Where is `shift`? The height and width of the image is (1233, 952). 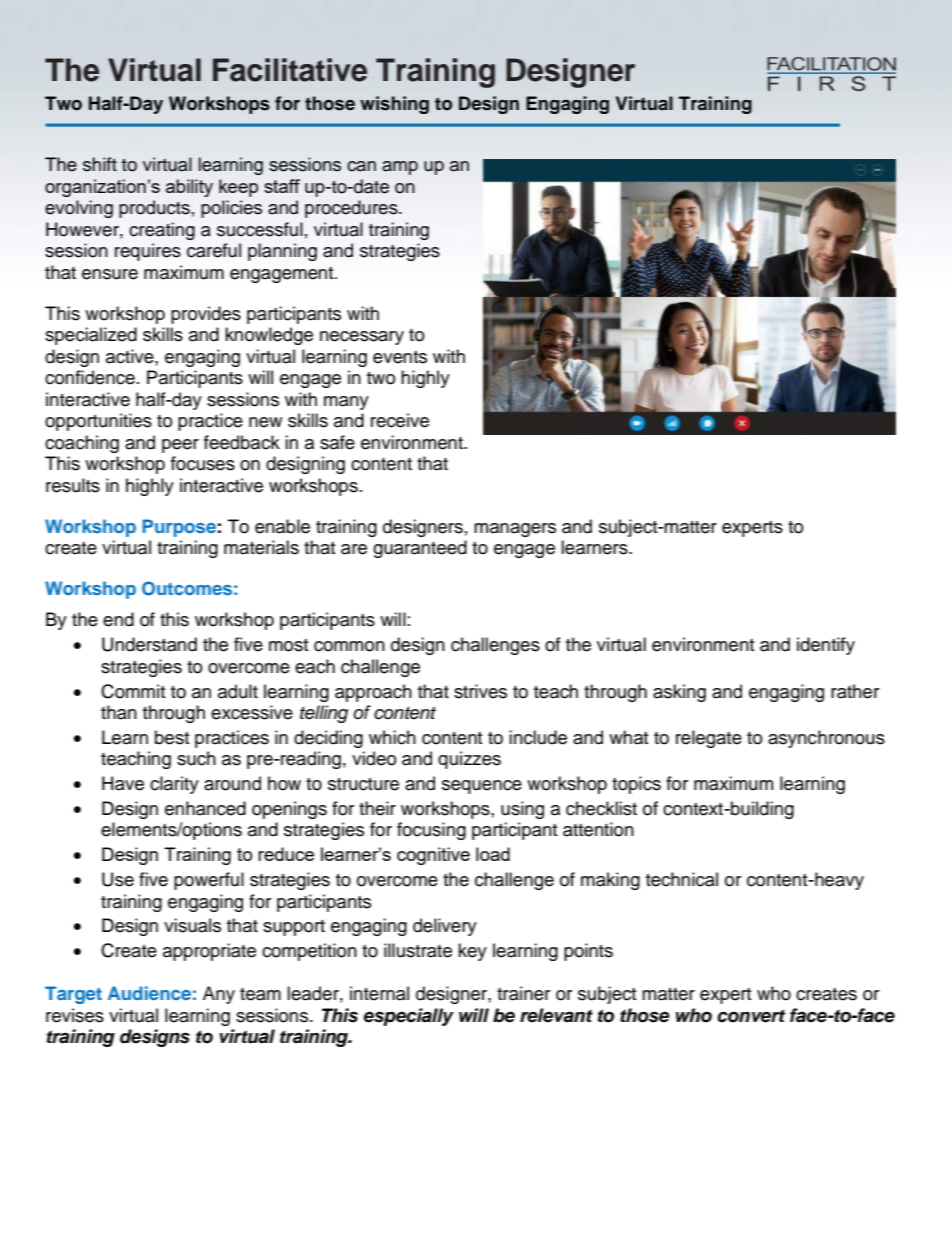 shift is located at coordinates (100, 164).
